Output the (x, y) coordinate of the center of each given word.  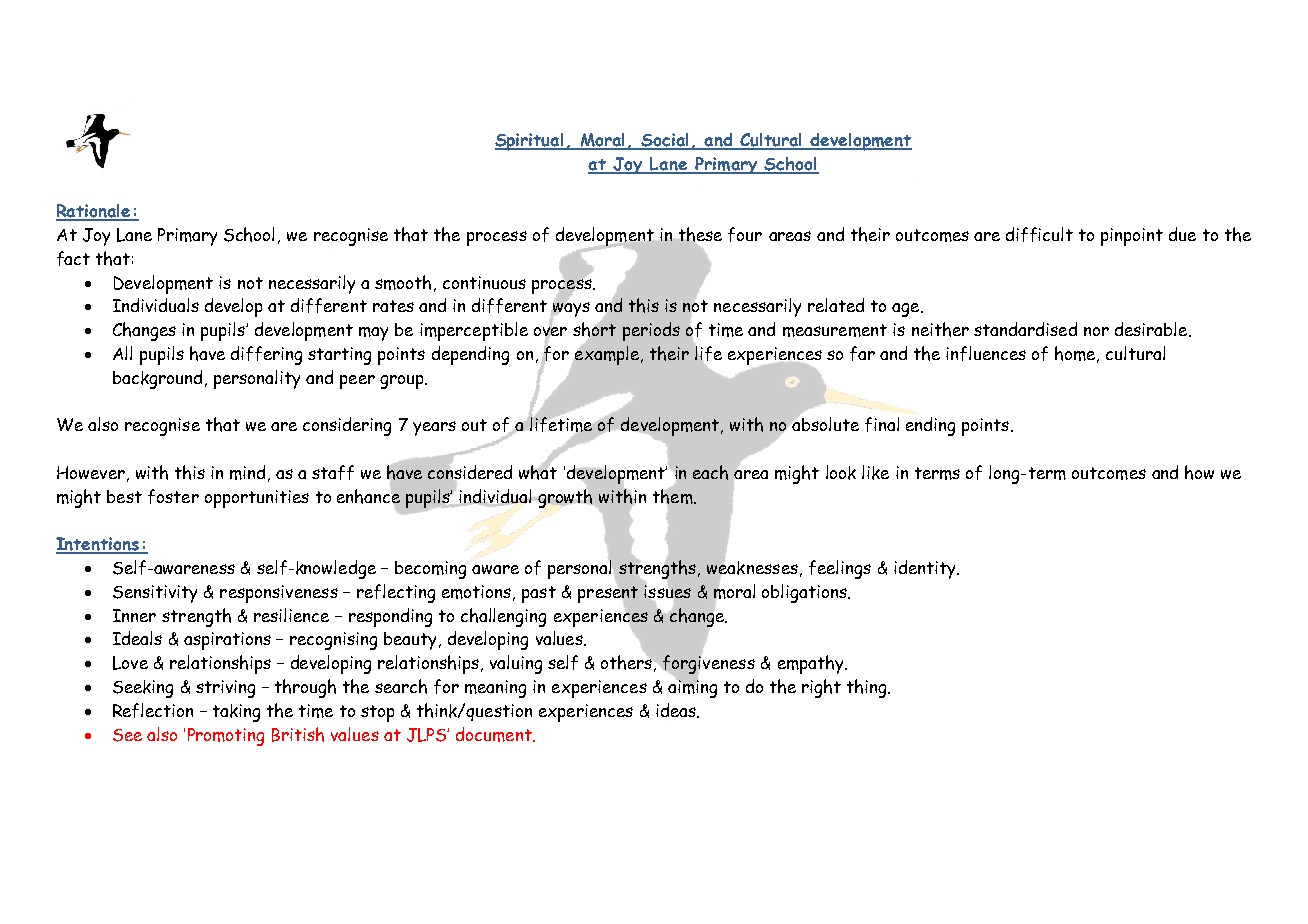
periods (651, 331)
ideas (677, 710)
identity (926, 569)
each (710, 472)
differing (266, 355)
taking (236, 713)
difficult (1039, 234)
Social (665, 141)
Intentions (99, 545)
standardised (1025, 329)
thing (868, 688)
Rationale (94, 212)
